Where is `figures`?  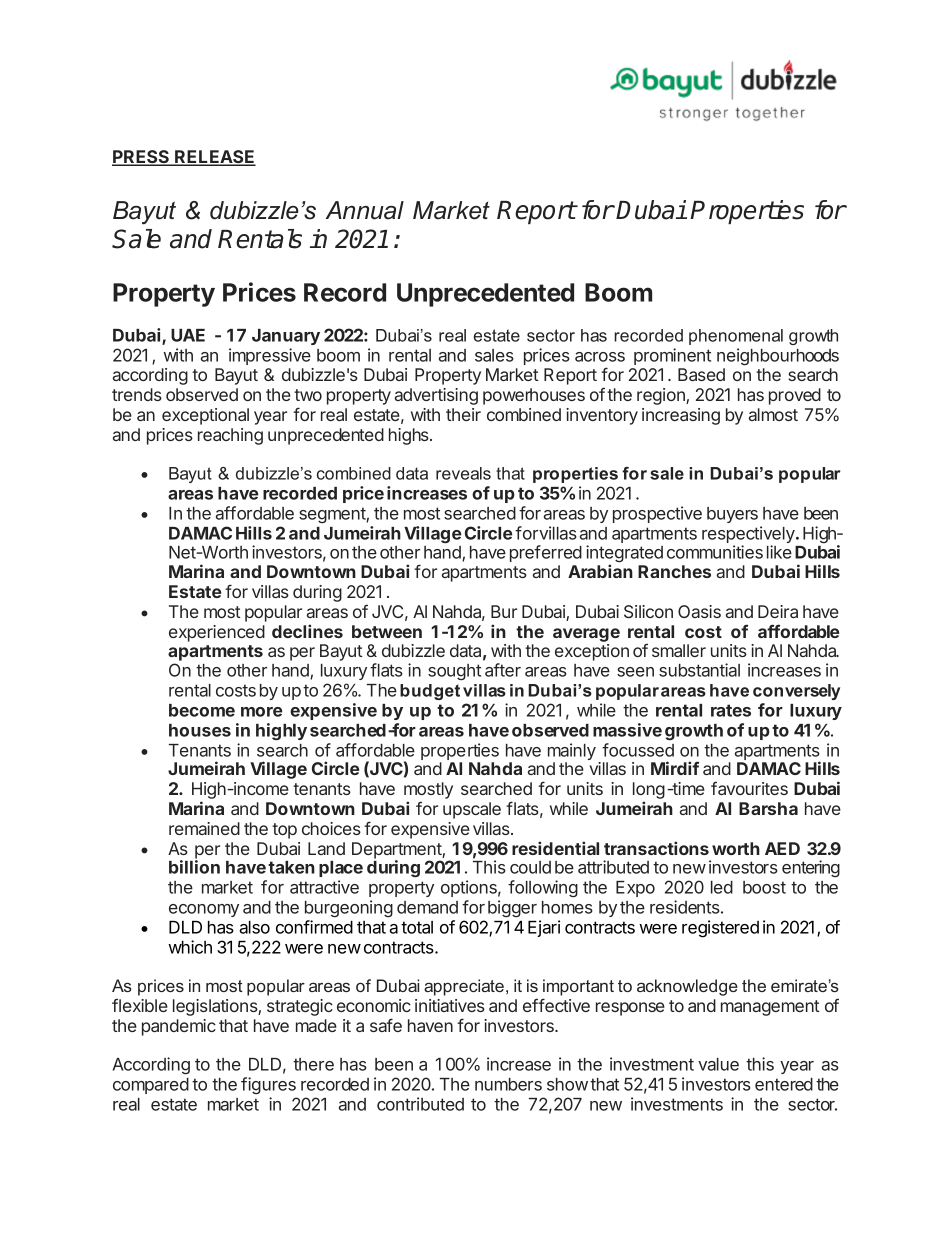 figures is located at coordinates (268, 1085).
